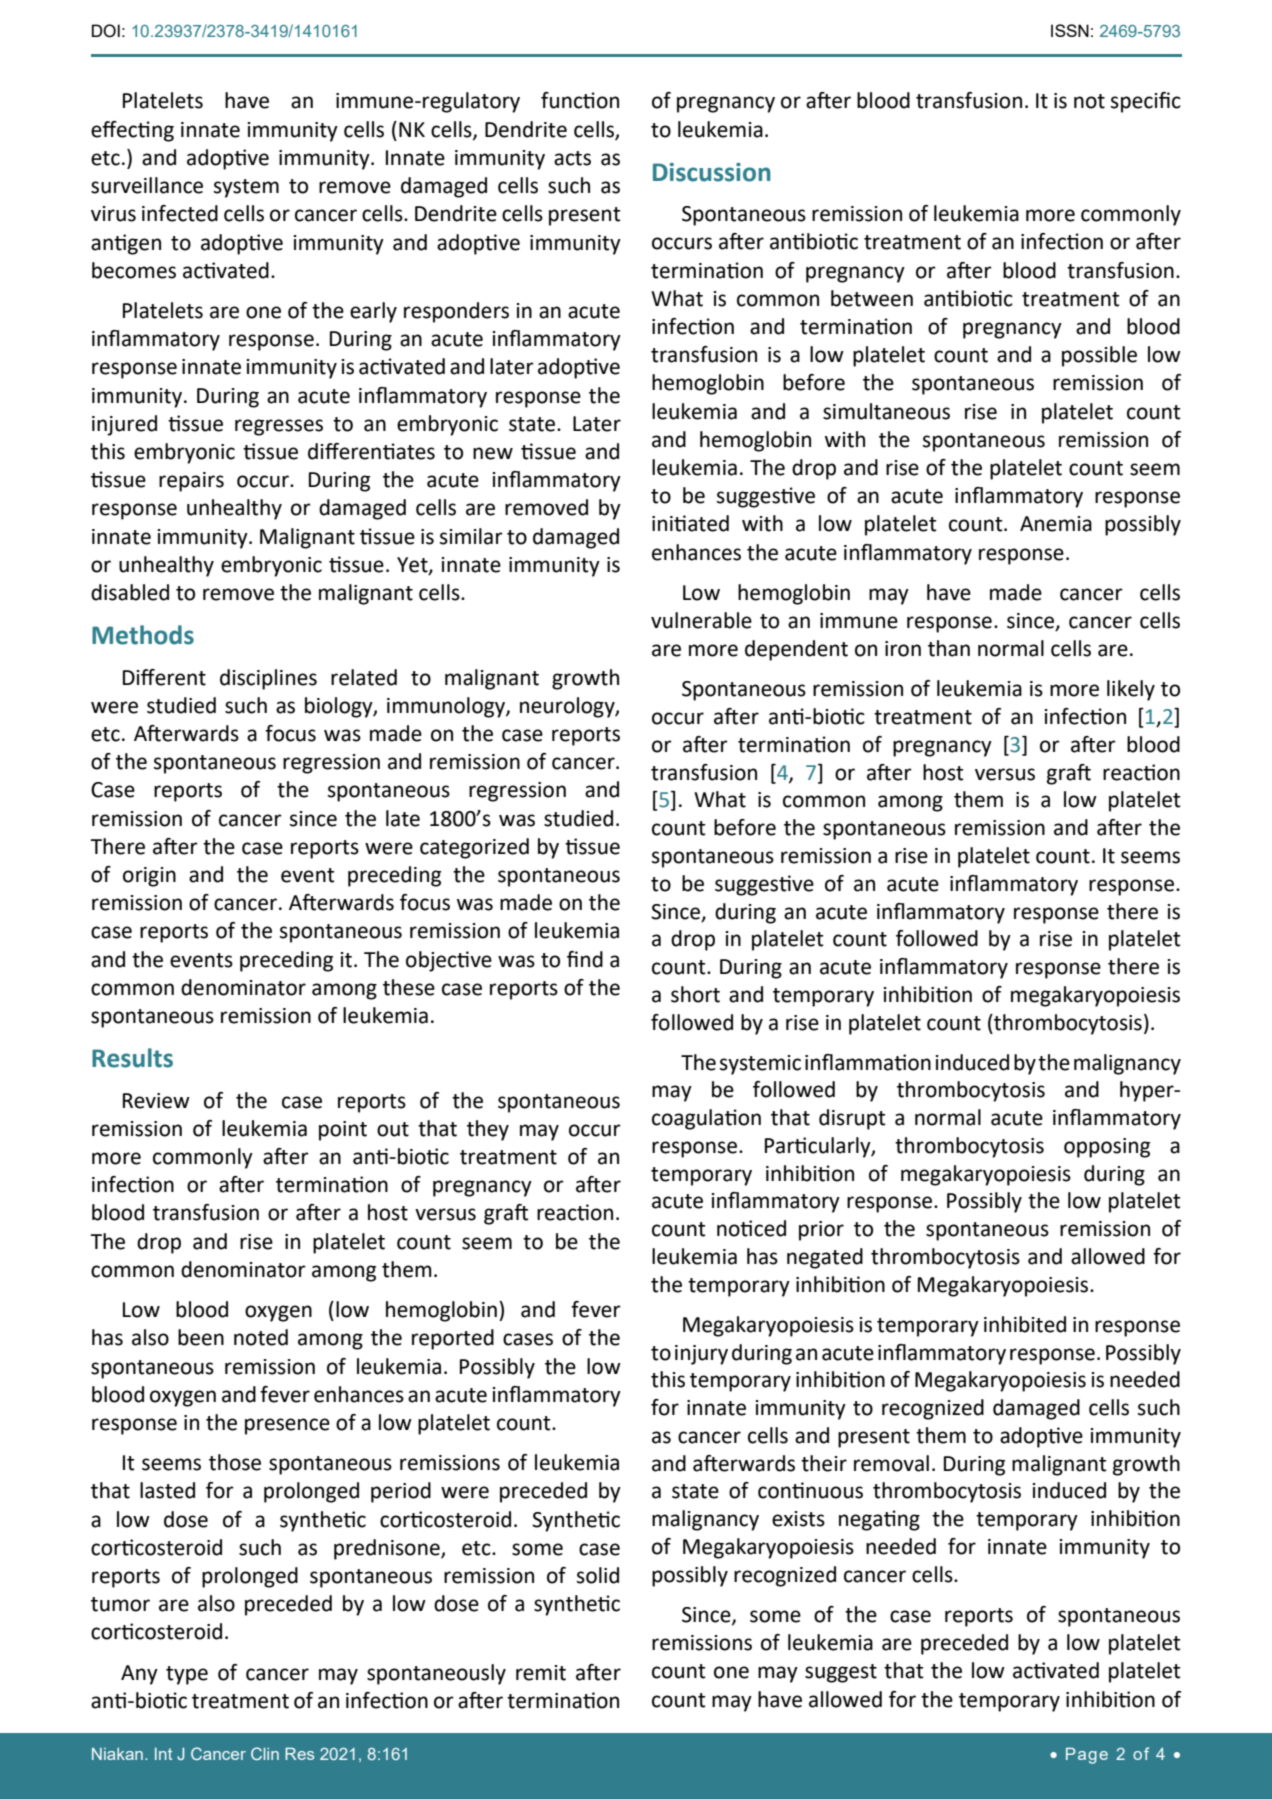  Describe the element at coordinates (580, 100) in the screenshot. I see `function` at that location.
